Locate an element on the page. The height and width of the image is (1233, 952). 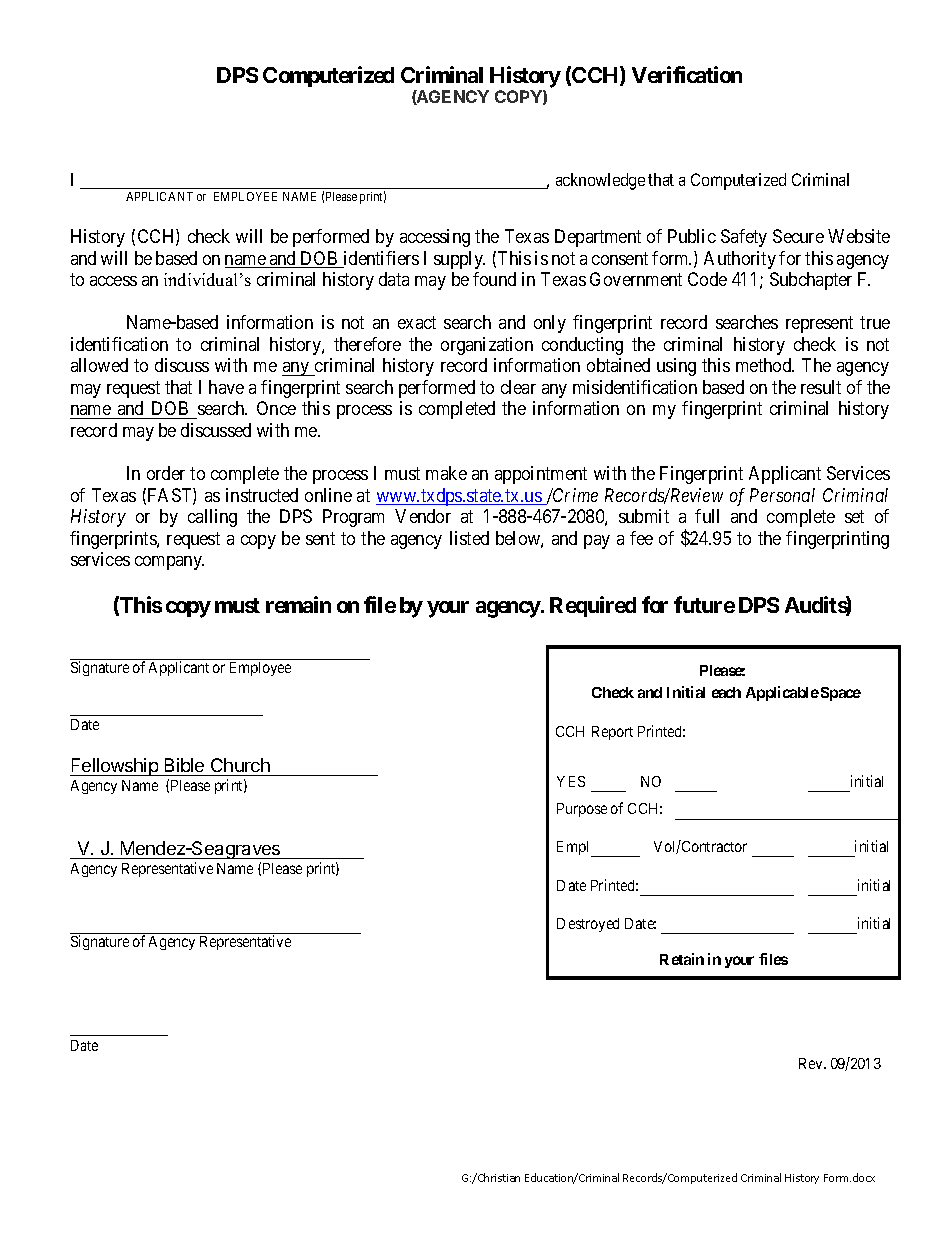
identifiers is located at coordinates (380, 259).
